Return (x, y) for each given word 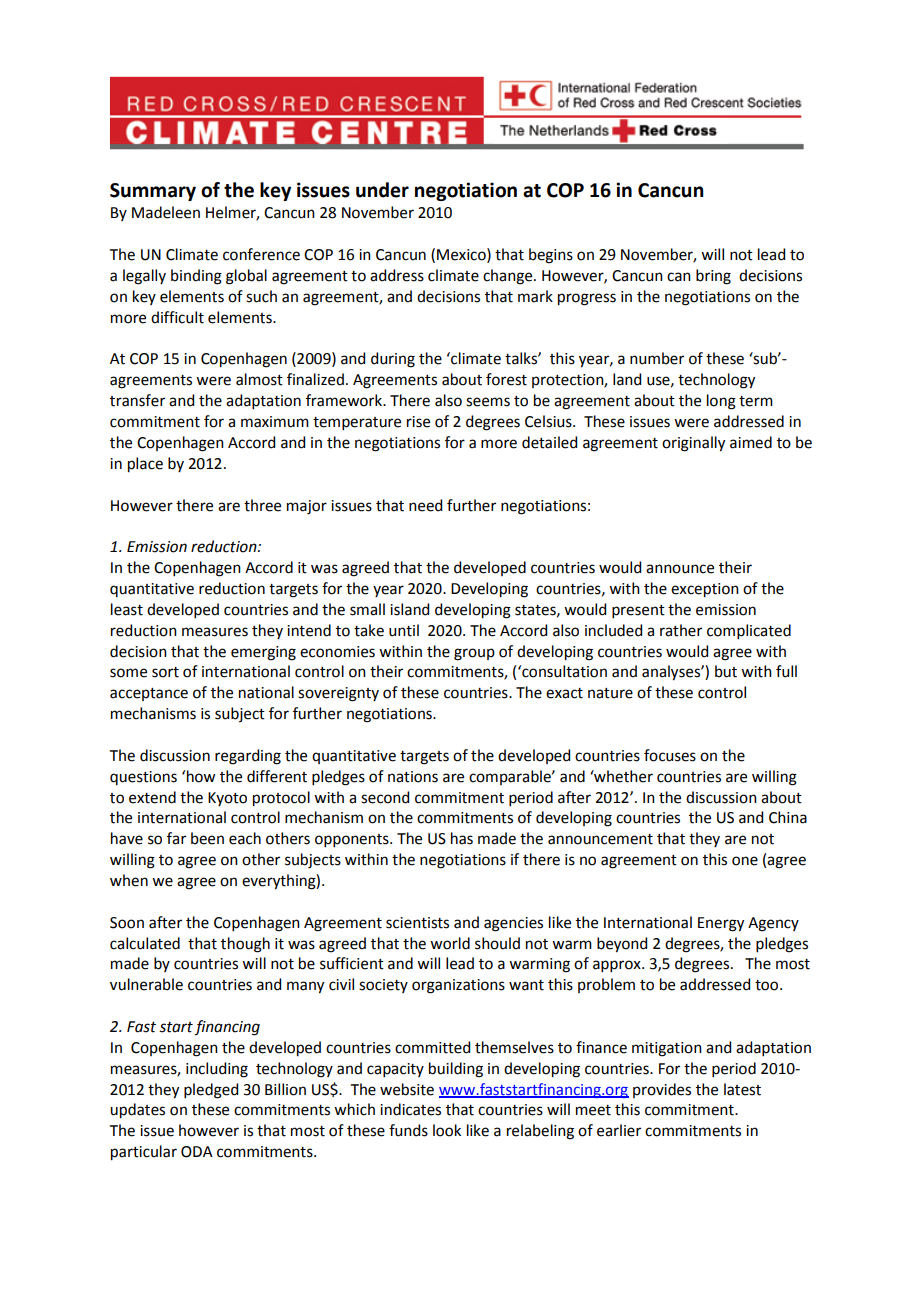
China (788, 817)
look (447, 1130)
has (462, 838)
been (207, 838)
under (382, 190)
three (262, 505)
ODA (197, 1152)
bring (713, 277)
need (425, 505)
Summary (153, 192)
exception (705, 590)
